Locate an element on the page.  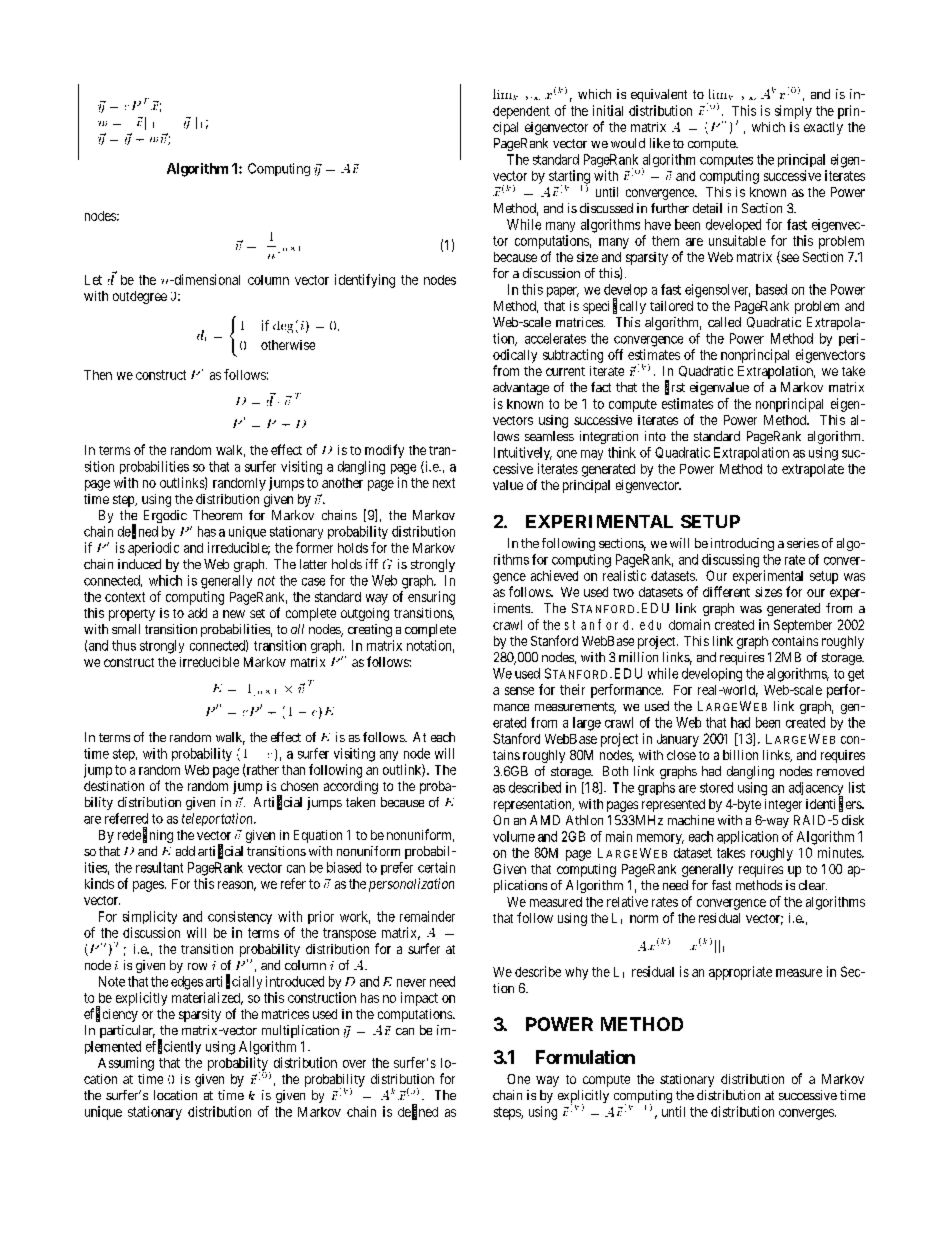
materialized is located at coordinates (207, 998).
